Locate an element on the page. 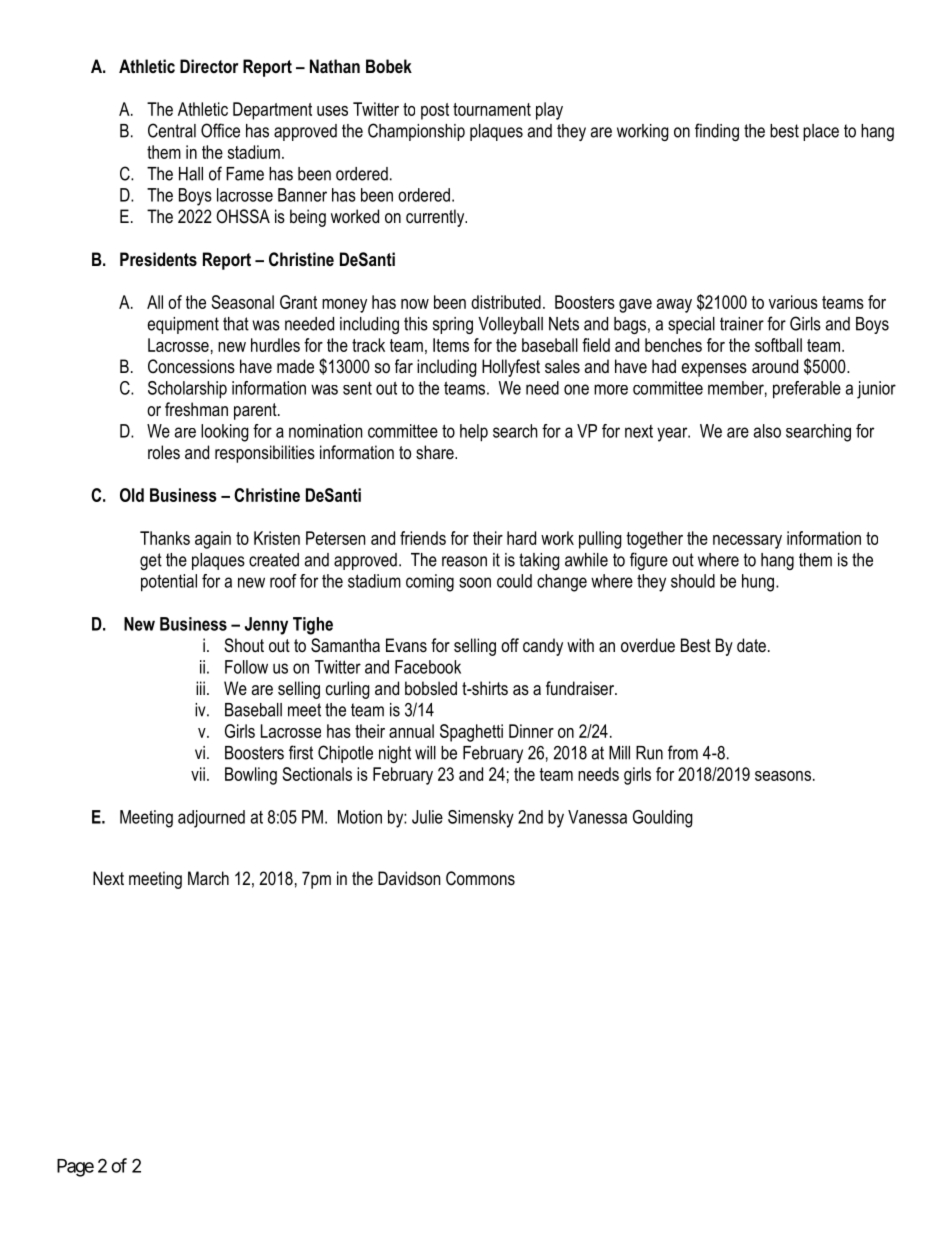 The height and width of the document is (1233, 952). date is located at coordinates (751, 645).
